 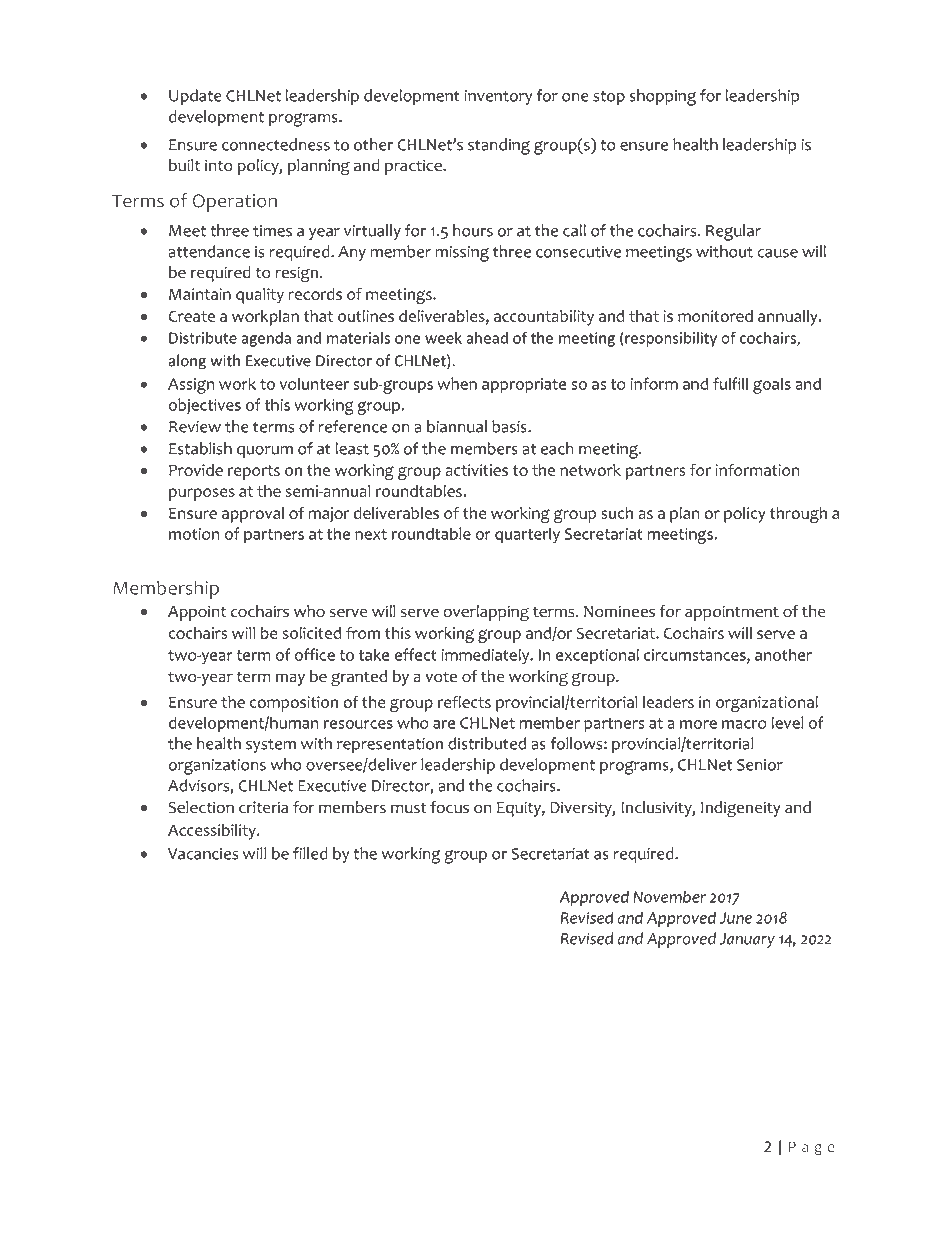 What do you see at coordinates (524, 386) in the screenshot?
I see `appropriate` at bounding box center [524, 386].
